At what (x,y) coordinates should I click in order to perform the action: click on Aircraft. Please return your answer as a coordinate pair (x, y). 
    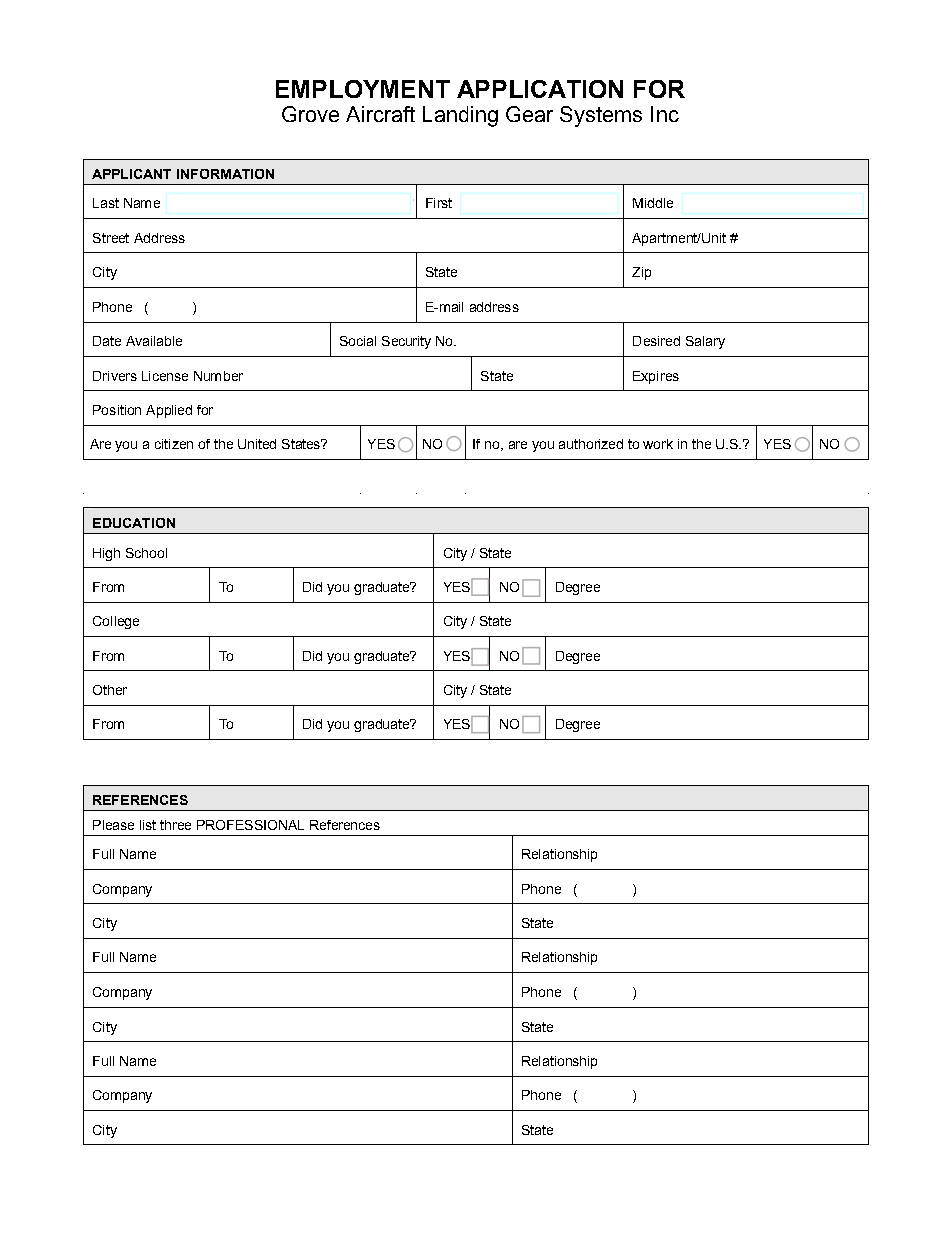
    Looking at the image, I should click on (380, 114).
